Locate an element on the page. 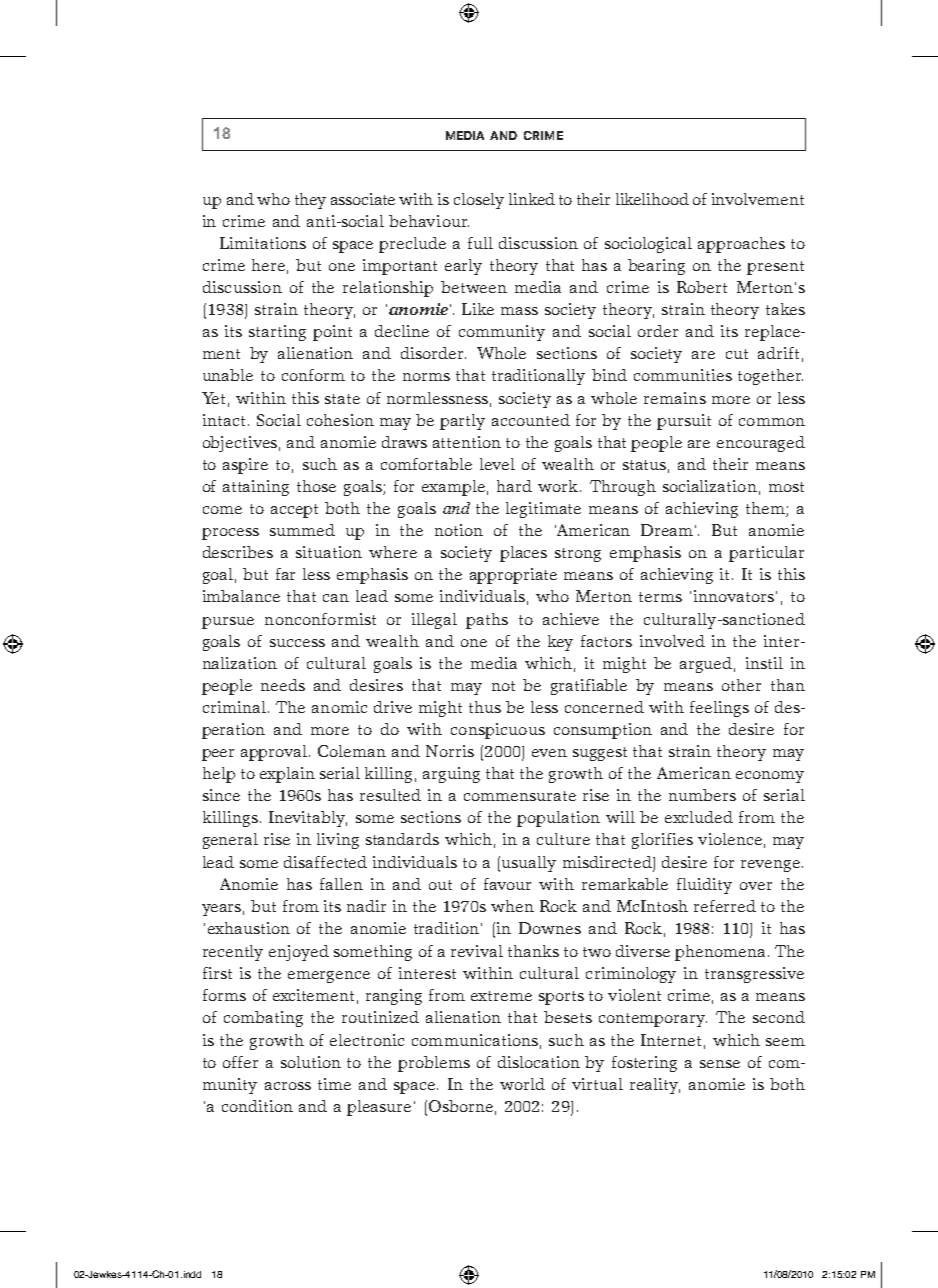 The height and width of the page is (1288, 938). approaches is located at coordinates (741, 245).
